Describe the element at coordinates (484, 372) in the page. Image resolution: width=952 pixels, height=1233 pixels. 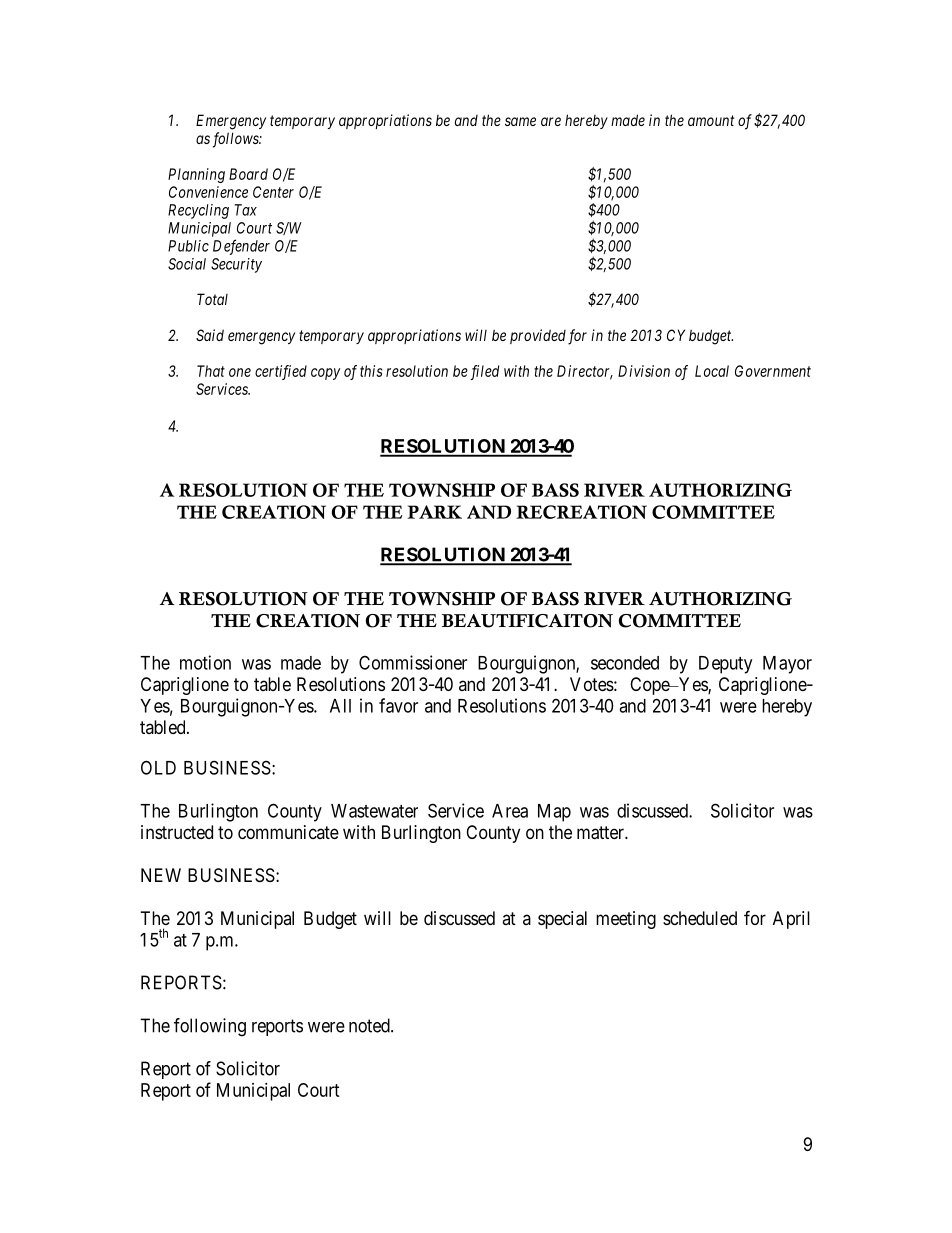
I see `filed` at that location.
